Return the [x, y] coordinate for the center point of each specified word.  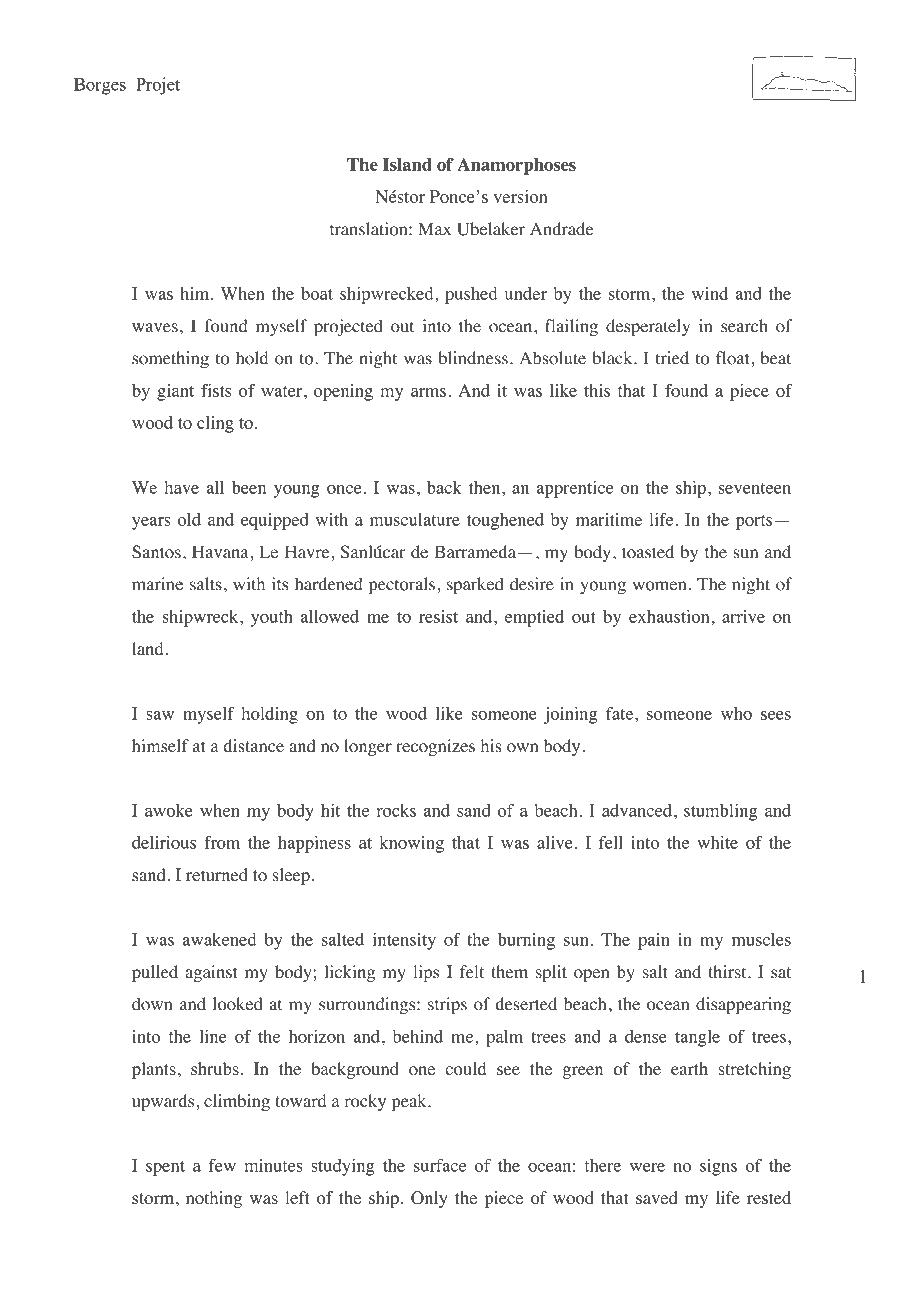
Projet [158, 86]
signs [718, 1167]
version [520, 196]
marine [157, 584]
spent [165, 1168]
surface [440, 1165]
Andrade [561, 229]
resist [438, 616]
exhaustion [669, 616]
